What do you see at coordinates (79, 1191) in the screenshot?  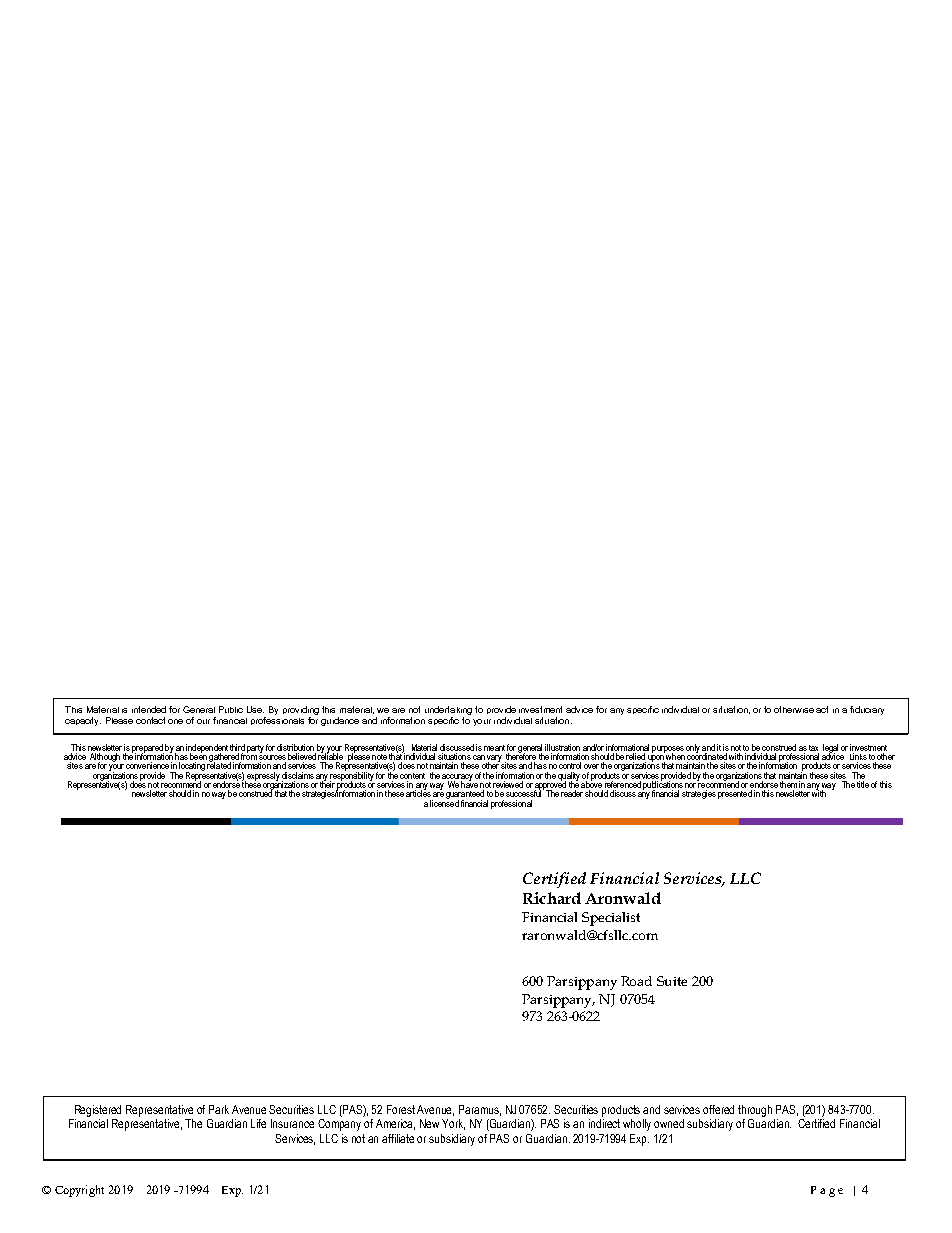 I see `Copyright` at bounding box center [79, 1191].
